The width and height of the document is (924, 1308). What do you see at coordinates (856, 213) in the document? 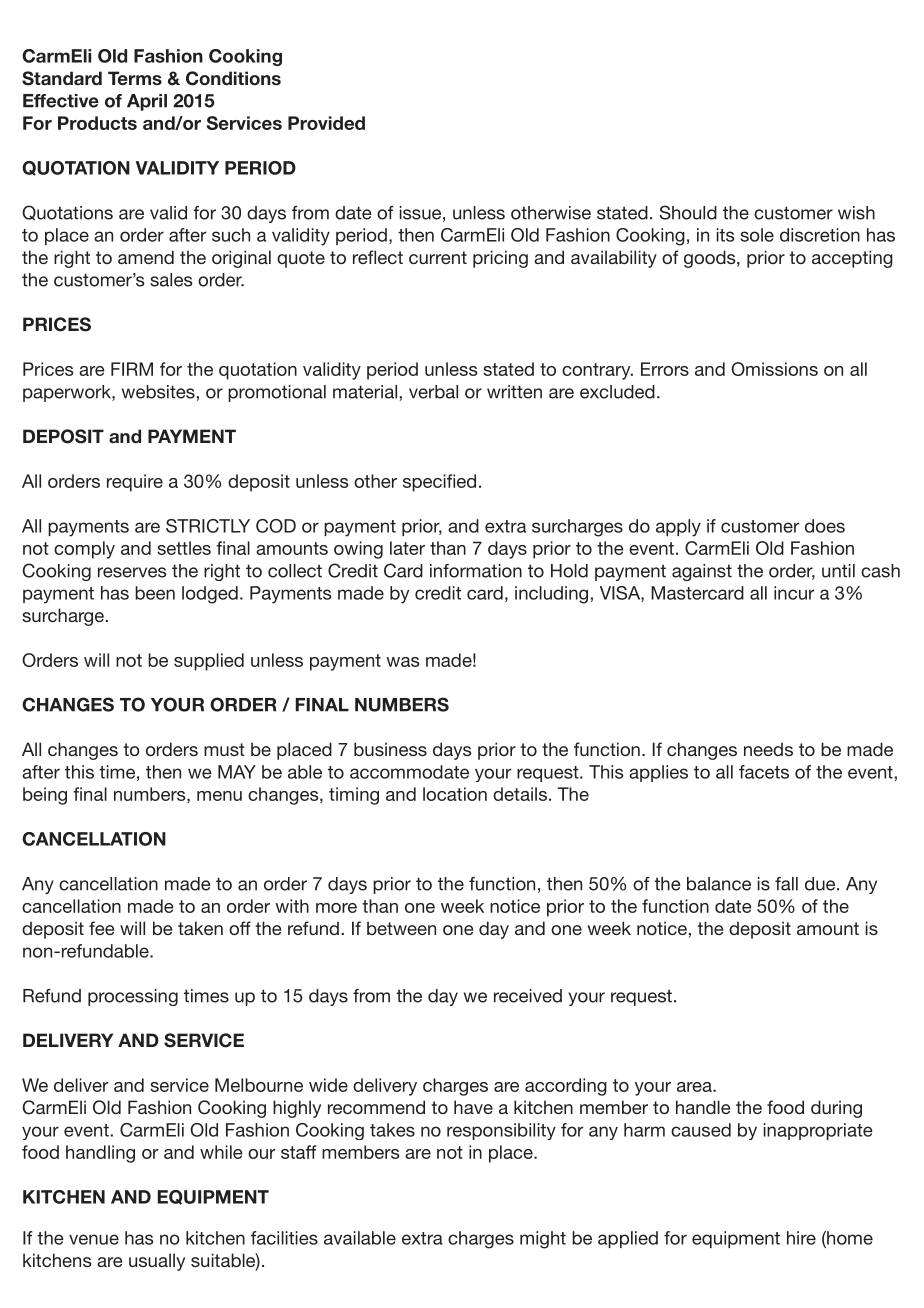
I see `wish` at bounding box center [856, 213].
